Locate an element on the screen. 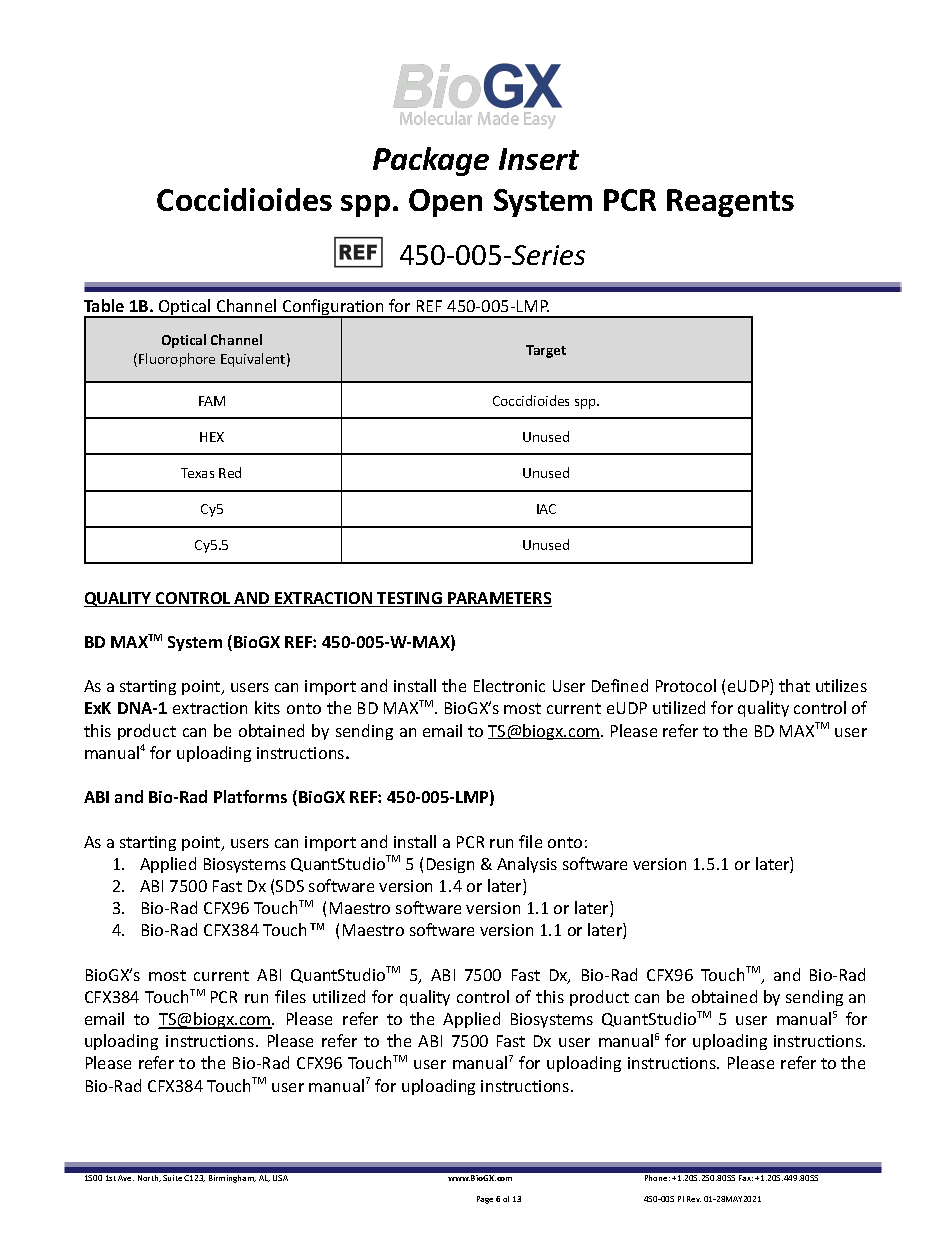 This screenshot has height=1233, width=952. that is located at coordinates (794, 685).
